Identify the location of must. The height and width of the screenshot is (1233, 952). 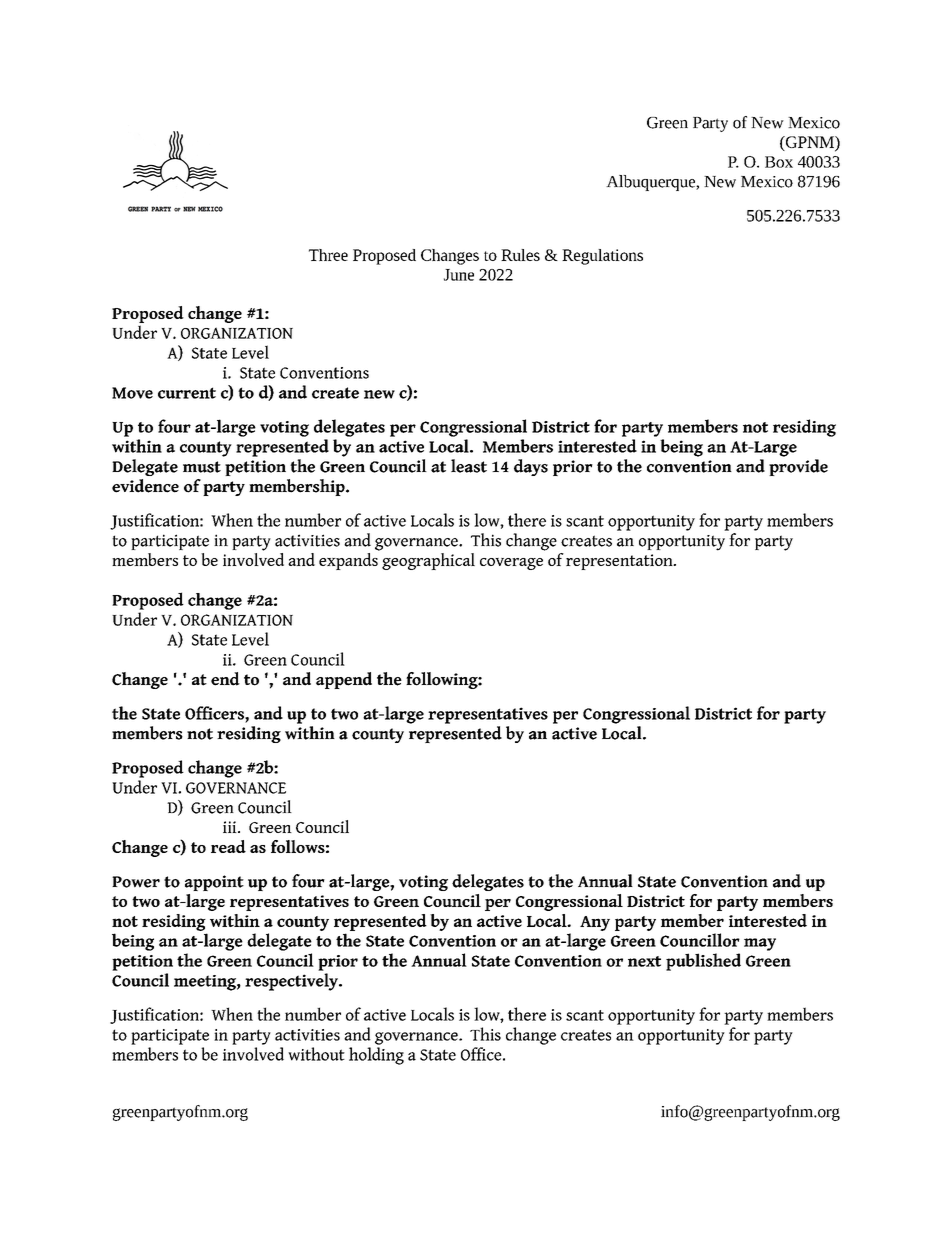
(202, 467).
